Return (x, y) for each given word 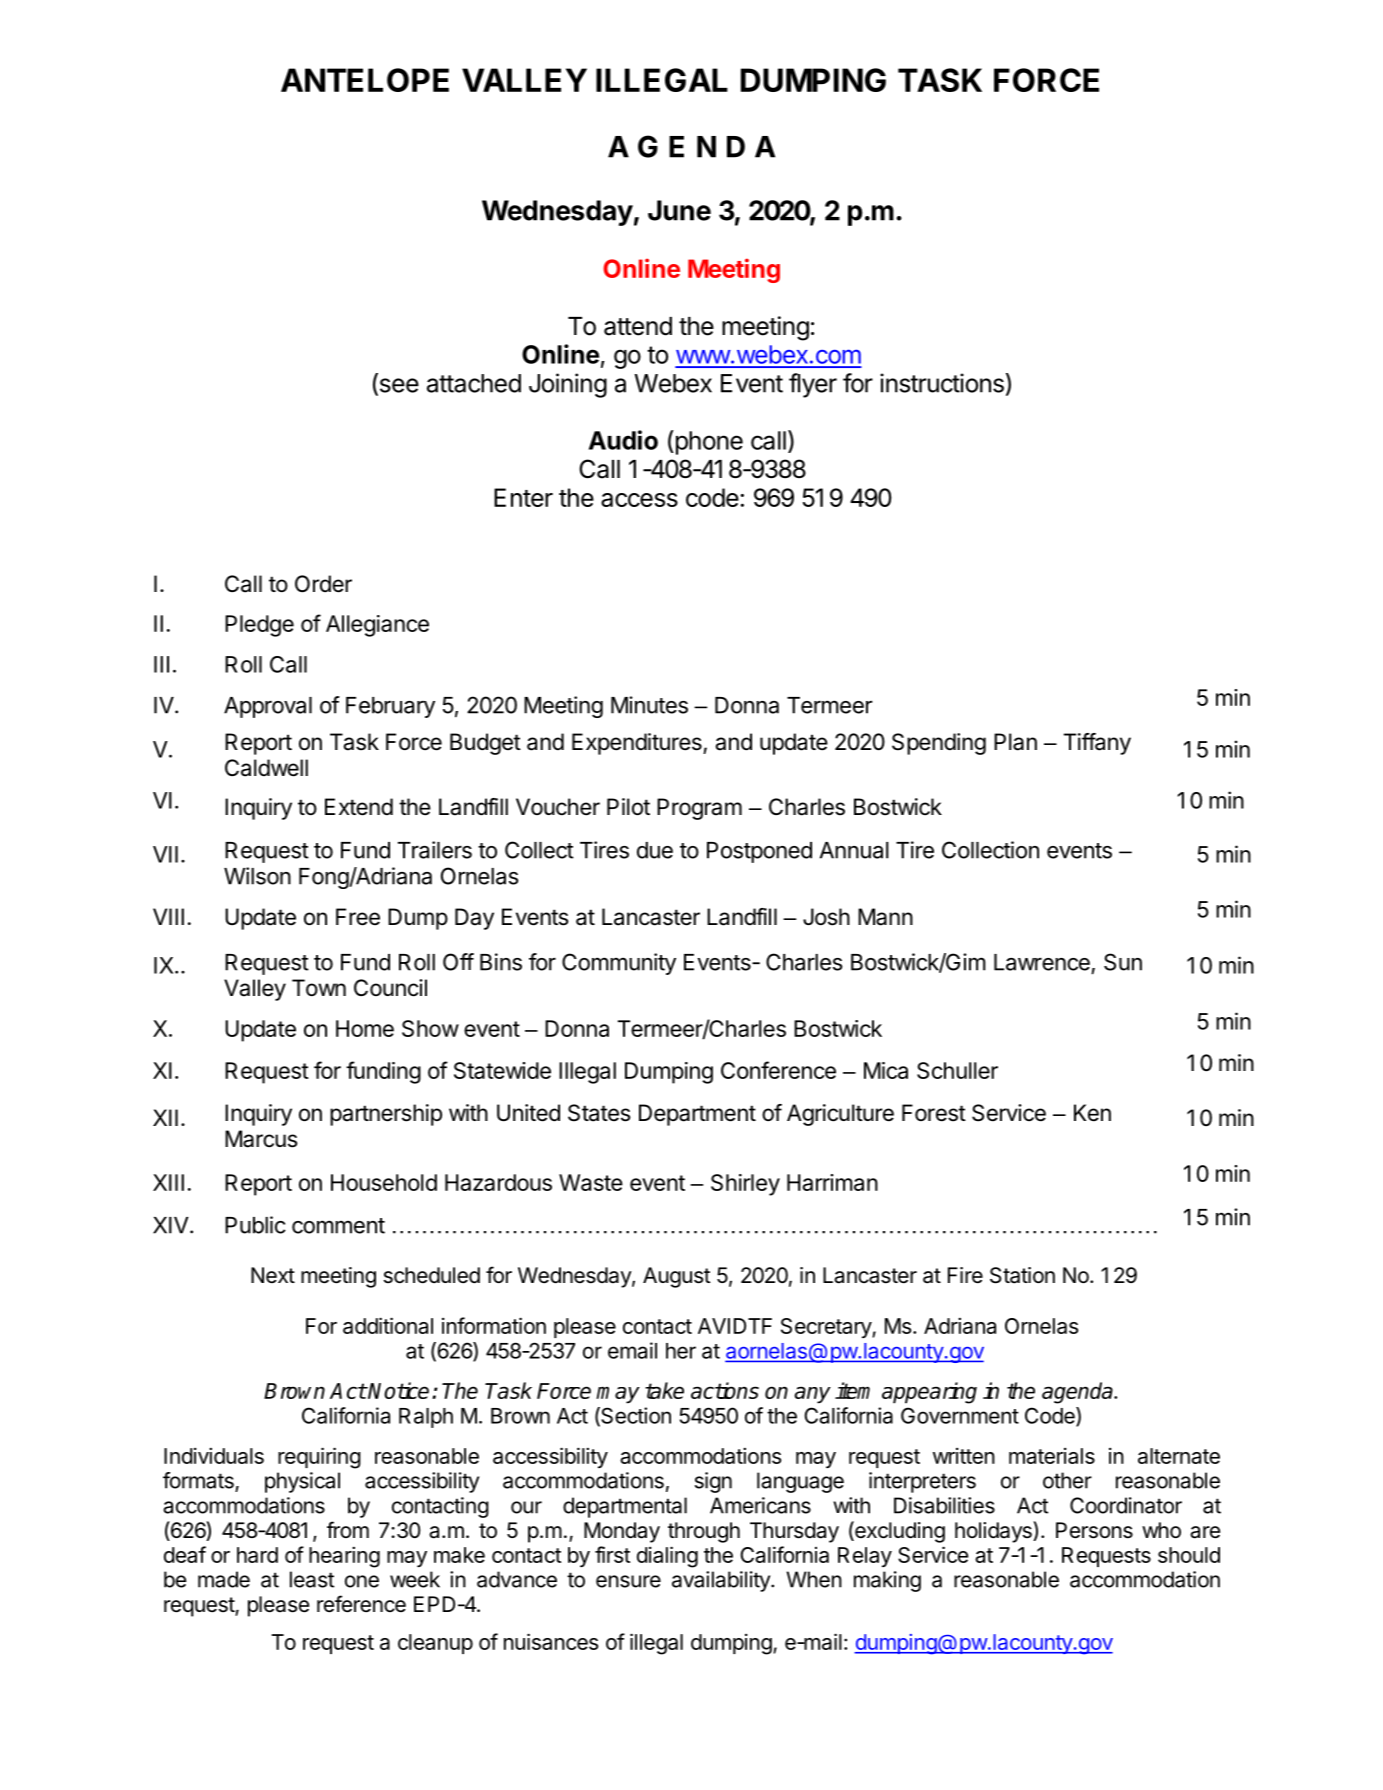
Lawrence (1042, 962)
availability (722, 1581)
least (312, 1579)
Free (358, 917)
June (679, 210)
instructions (942, 383)
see (398, 386)
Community (619, 964)
